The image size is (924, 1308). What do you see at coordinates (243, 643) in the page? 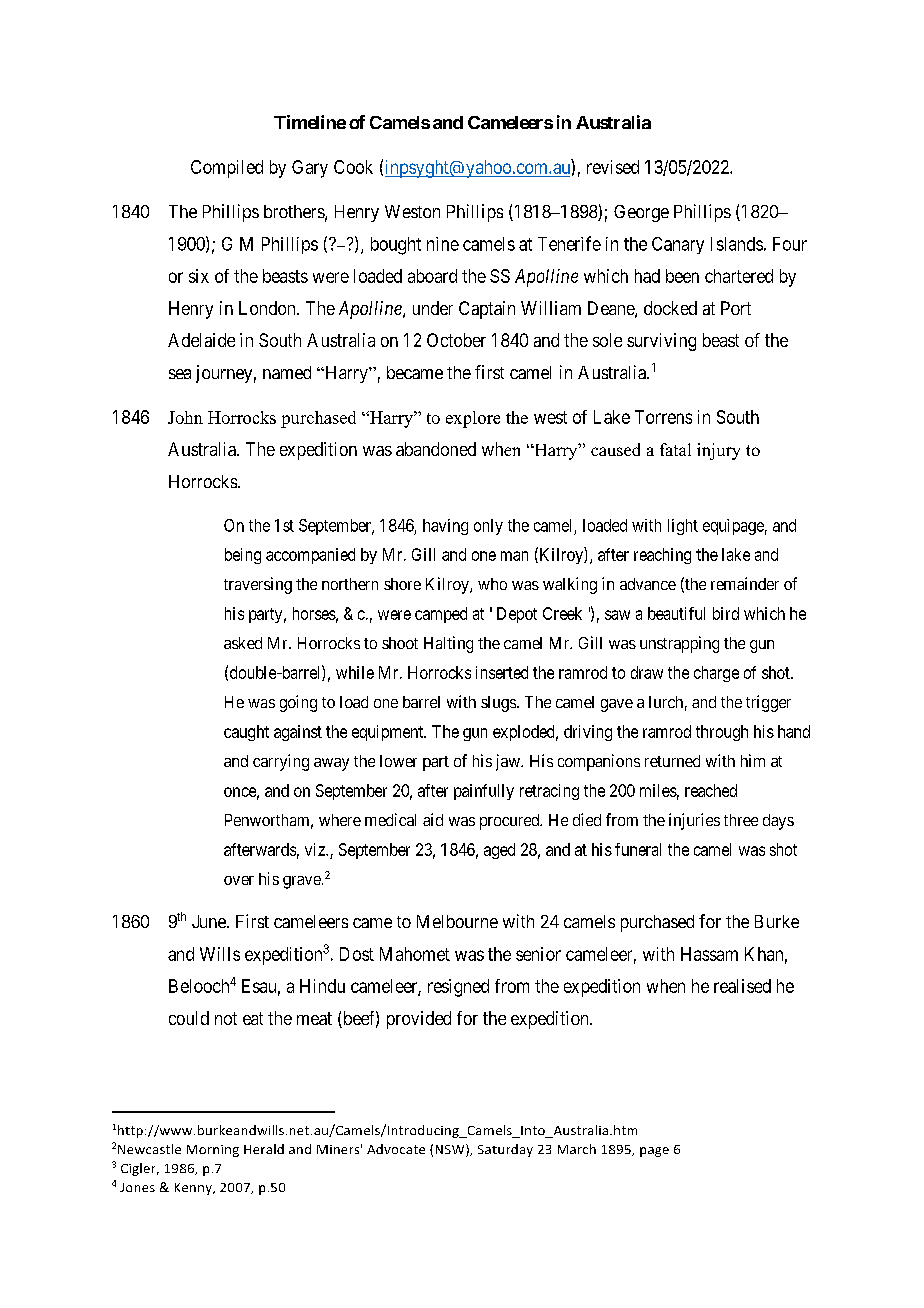
I see `asked` at bounding box center [243, 643].
